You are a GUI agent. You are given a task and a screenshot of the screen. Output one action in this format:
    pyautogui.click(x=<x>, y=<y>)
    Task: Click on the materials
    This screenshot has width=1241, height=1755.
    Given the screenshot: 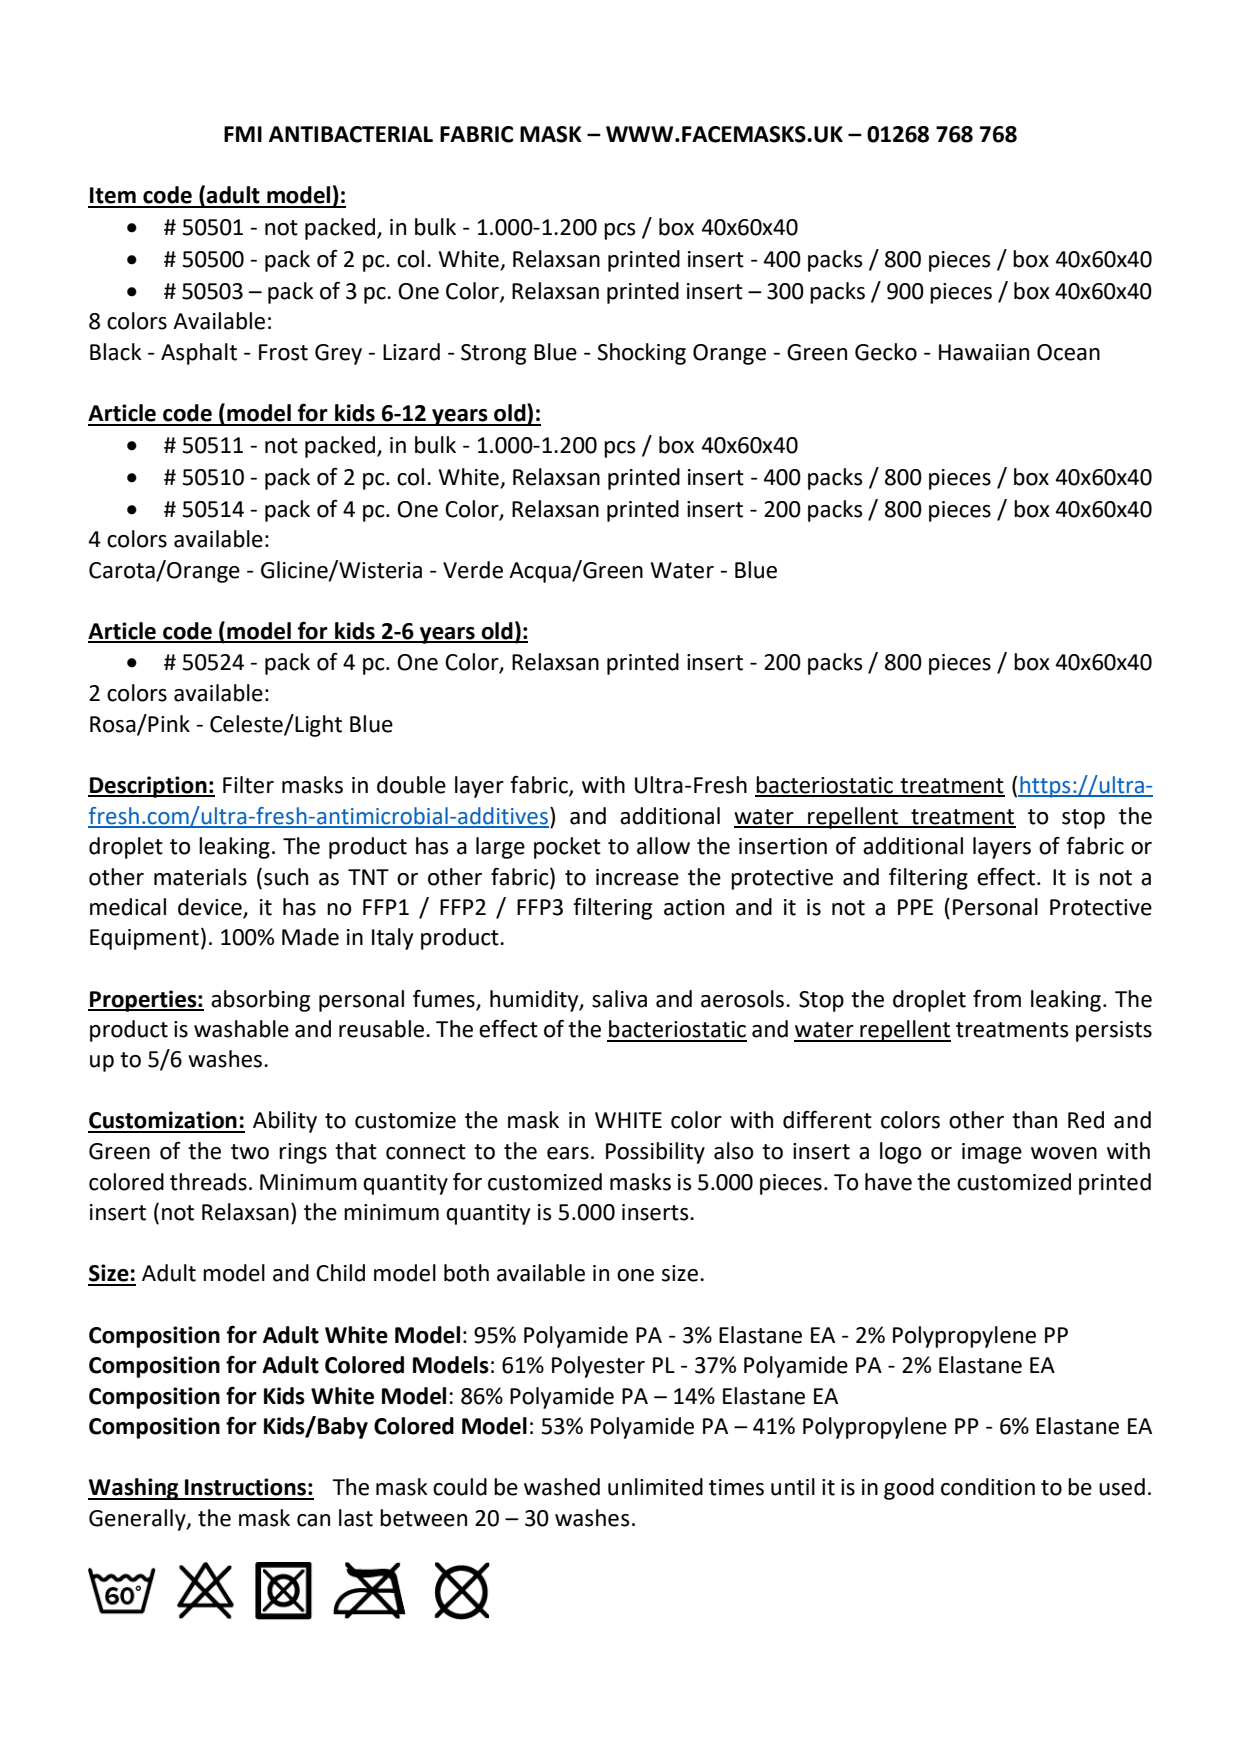 What is the action you would take?
    pyautogui.click(x=200, y=877)
